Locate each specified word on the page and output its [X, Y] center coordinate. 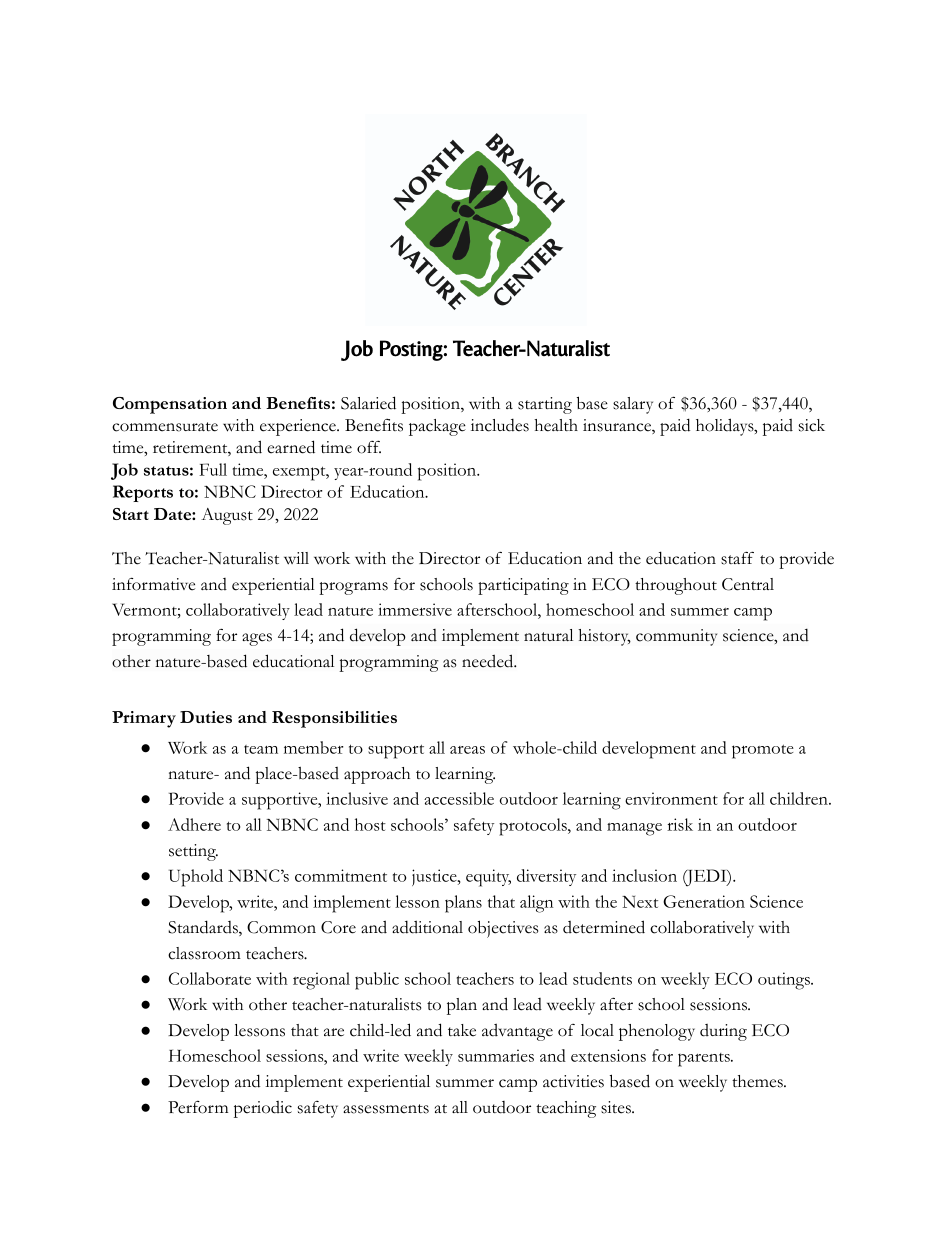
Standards [204, 928]
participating [523, 586]
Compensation [170, 405]
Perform [198, 1107]
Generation [704, 901]
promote [763, 751]
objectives [503, 929]
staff [737, 558]
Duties [206, 717]
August [227, 516]
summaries [496, 1055]
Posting [411, 350]
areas [467, 750]
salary [633, 405]
